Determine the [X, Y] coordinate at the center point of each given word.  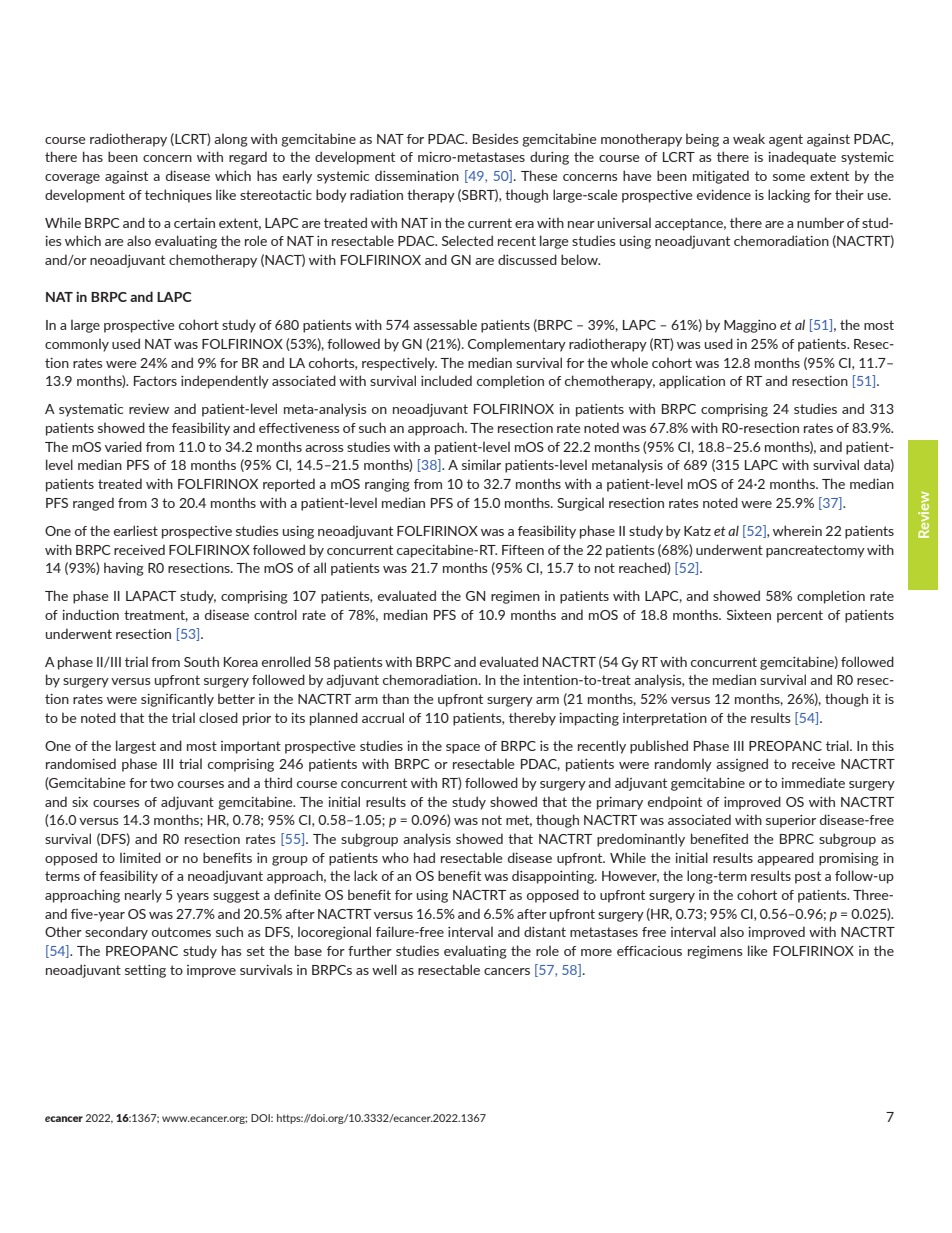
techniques [178, 196]
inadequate [802, 158]
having [124, 569]
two [162, 783]
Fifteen [523, 550]
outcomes [181, 932]
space [463, 749]
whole [629, 362]
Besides [496, 138]
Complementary [517, 345]
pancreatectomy [815, 551]
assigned [742, 765]
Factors [155, 381]
